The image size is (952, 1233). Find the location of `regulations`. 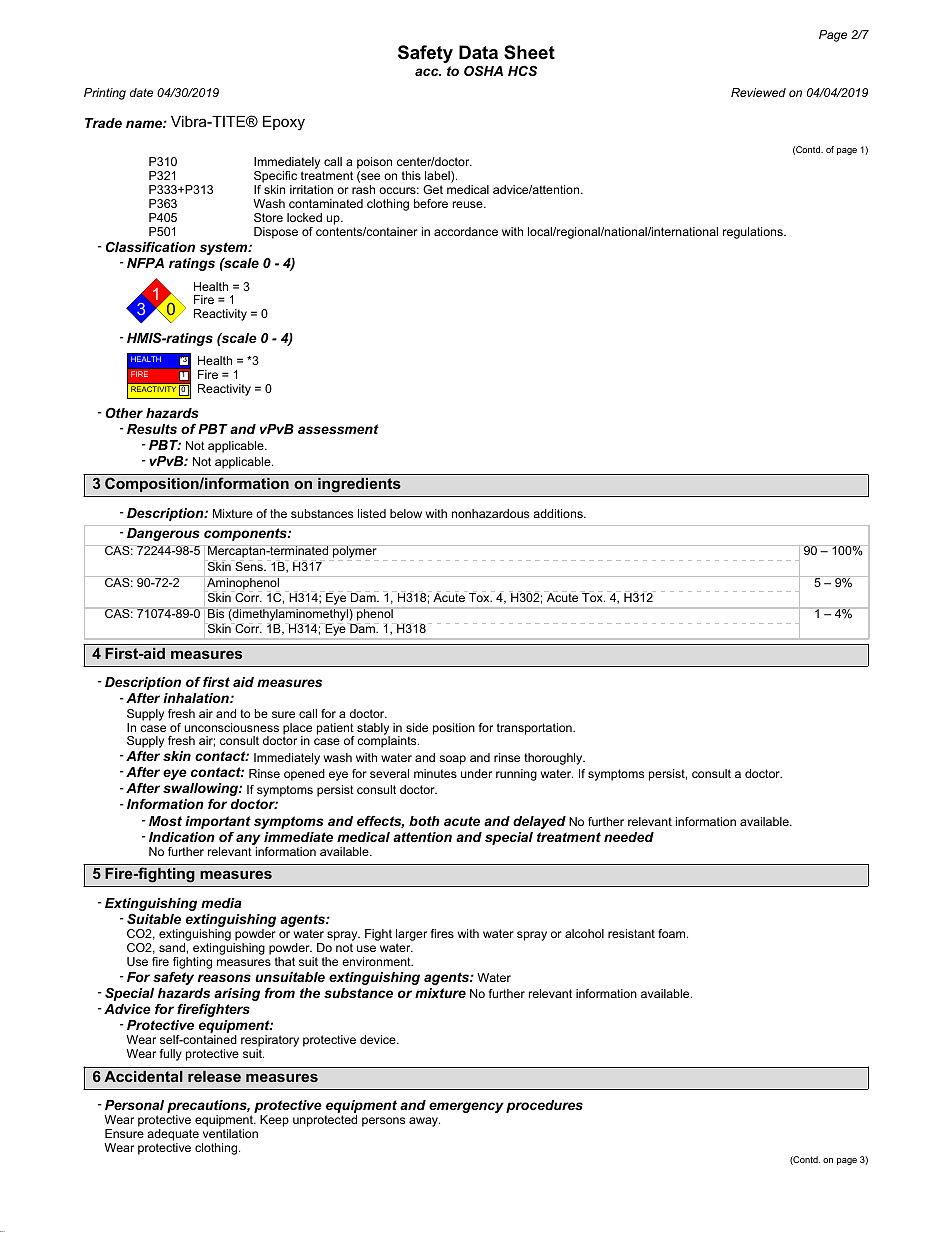

regulations is located at coordinates (754, 233).
